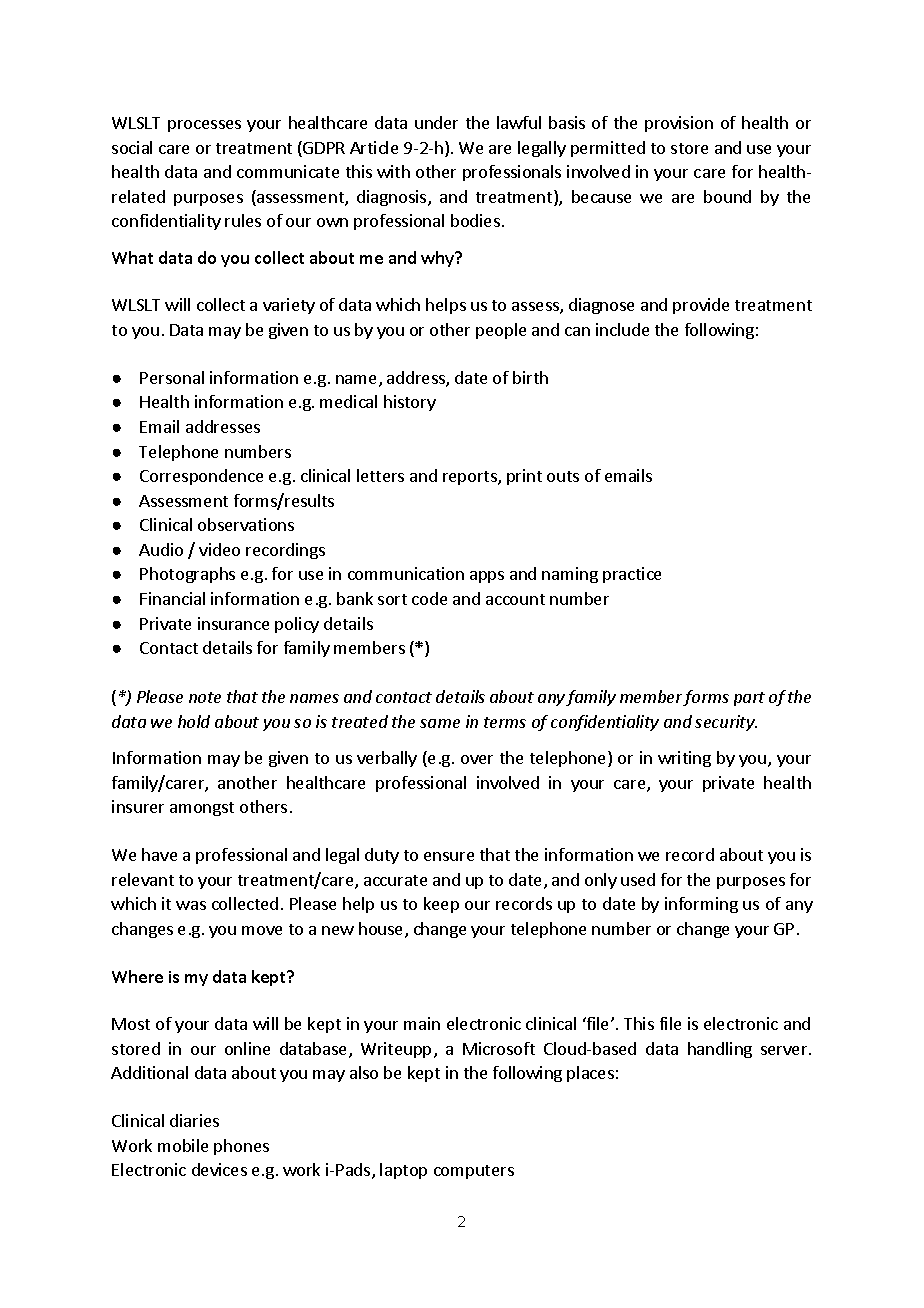 This screenshot has width=924, height=1308. What do you see at coordinates (204, 126) in the screenshot?
I see `processes` at bounding box center [204, 126].
